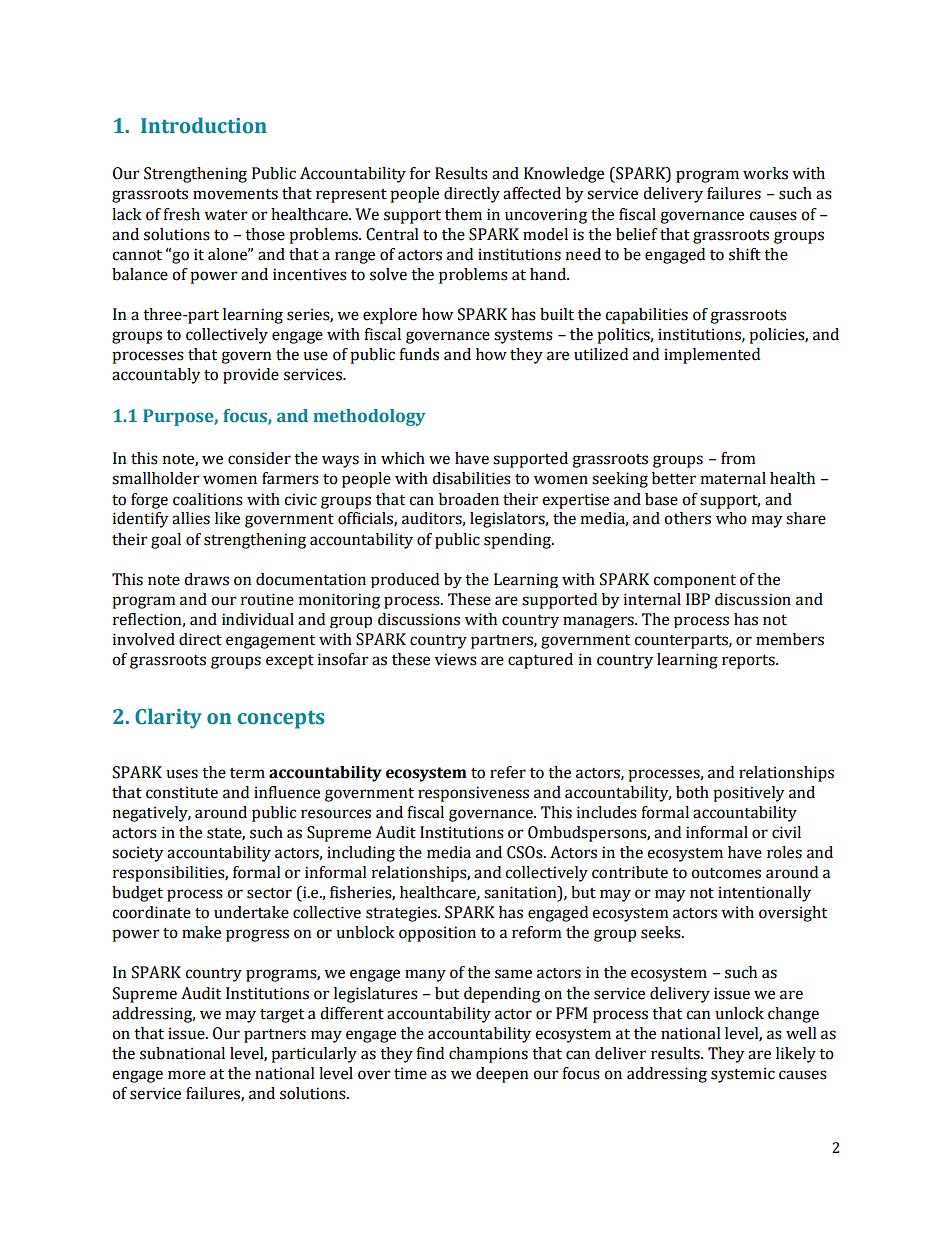  I want to click on consider, so click(259, 458).
